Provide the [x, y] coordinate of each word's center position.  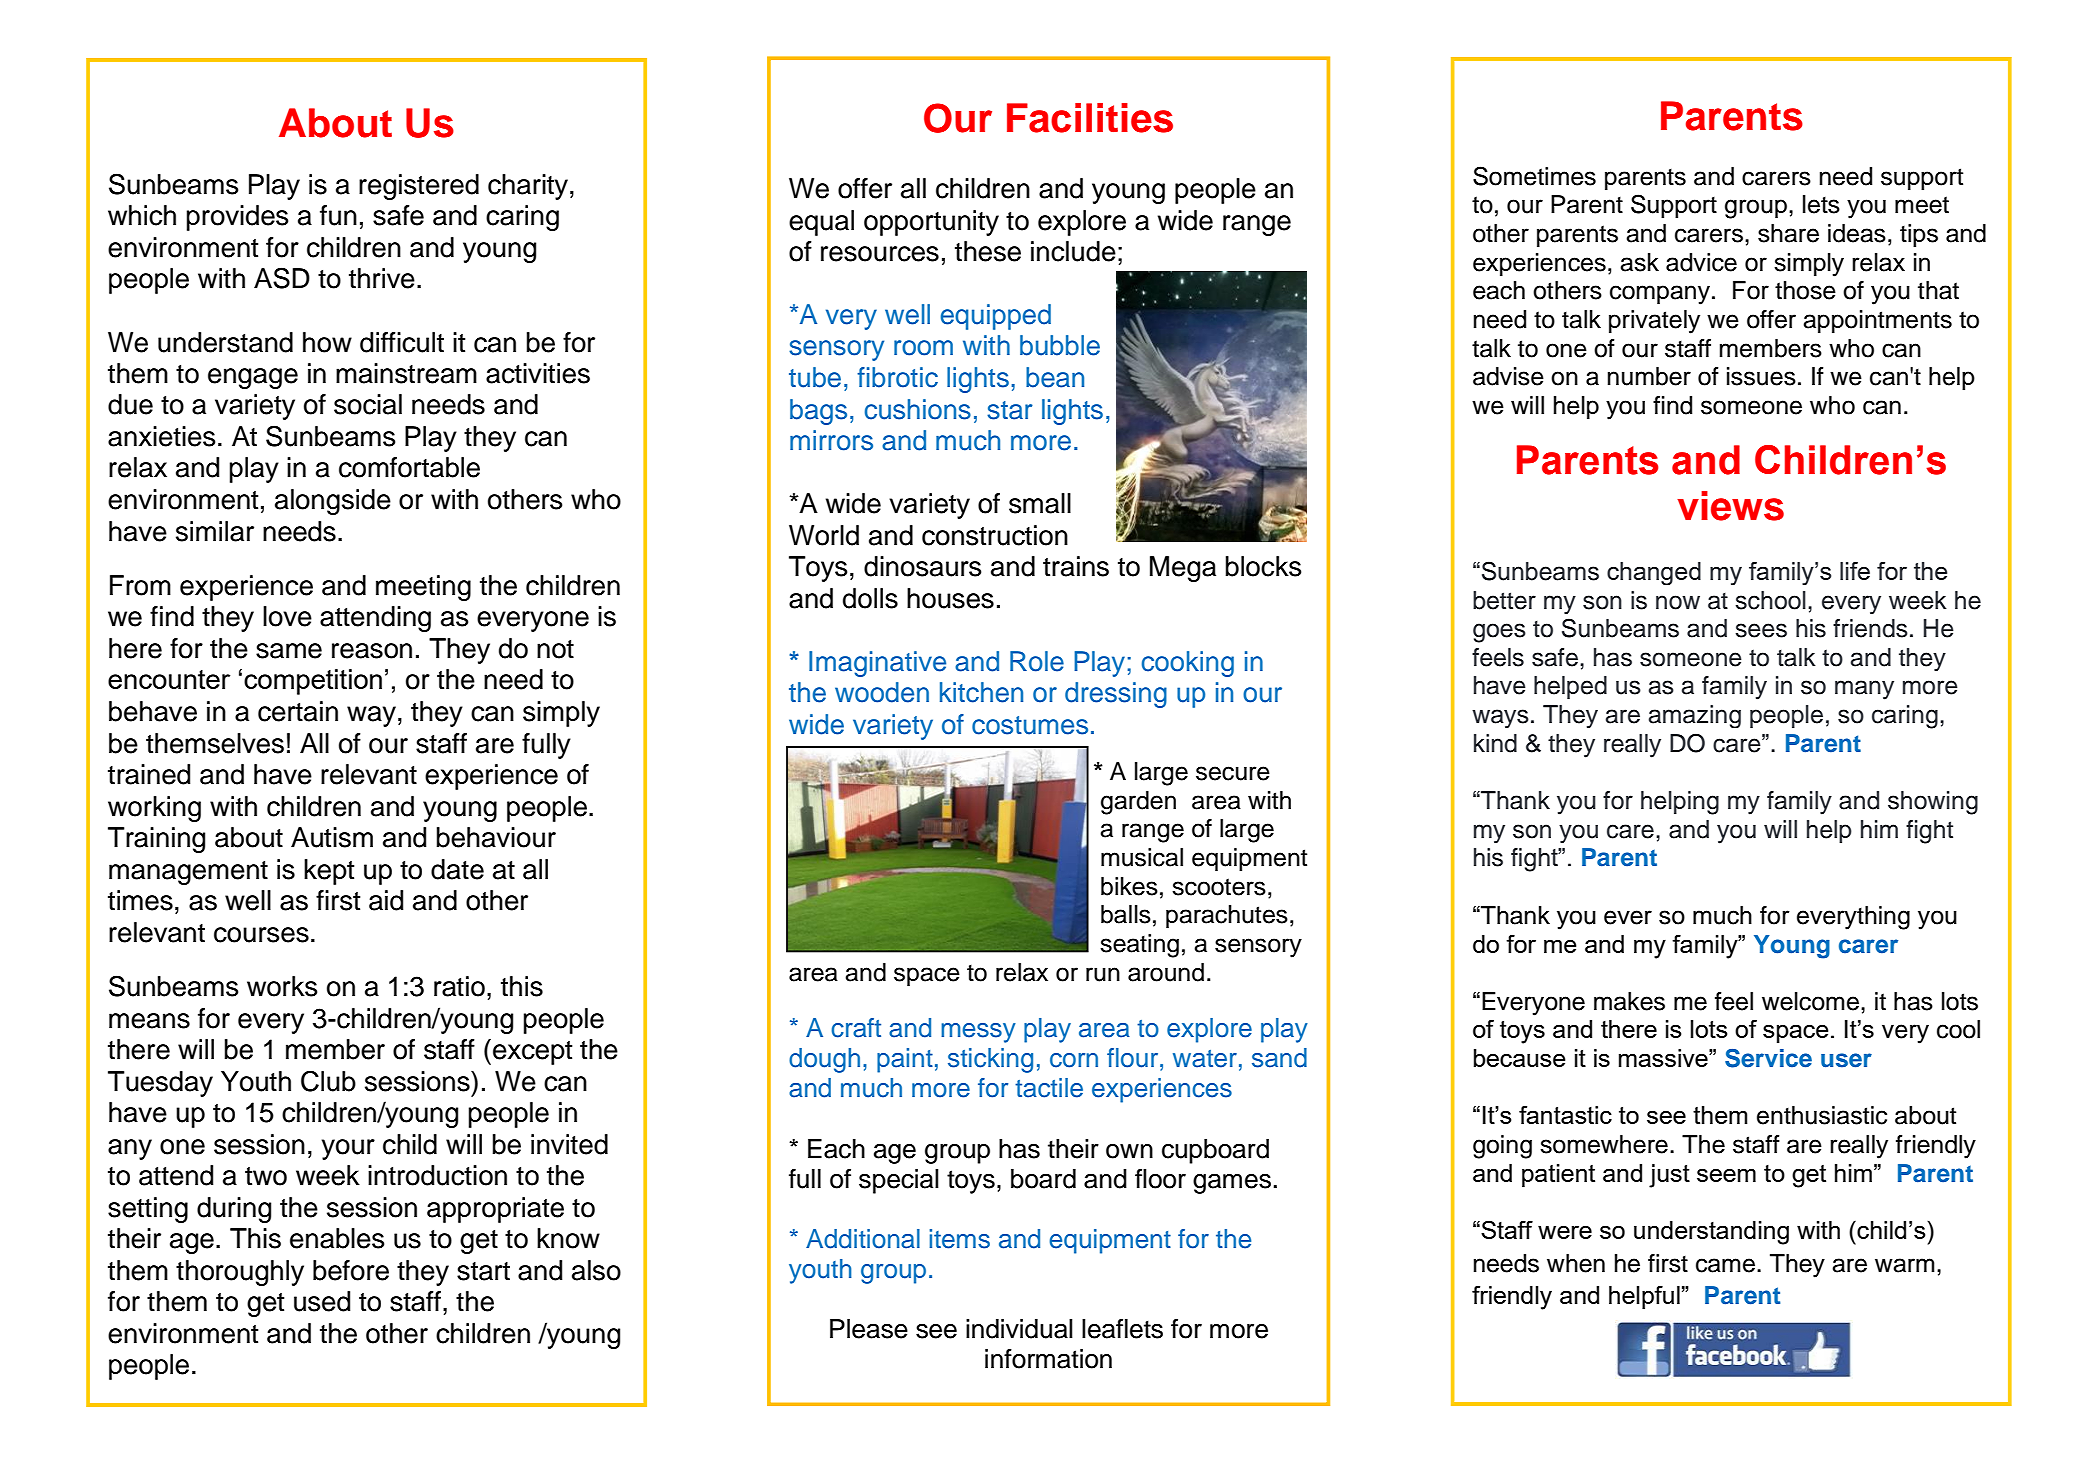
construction [995, 535]
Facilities [1090, 118]
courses [261, 935]
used [322, 1301]
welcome [1810, 1001]
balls [1126, 914]
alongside [333, 502]
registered [419, 187]
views [1730, 506]
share [1788, 233]
